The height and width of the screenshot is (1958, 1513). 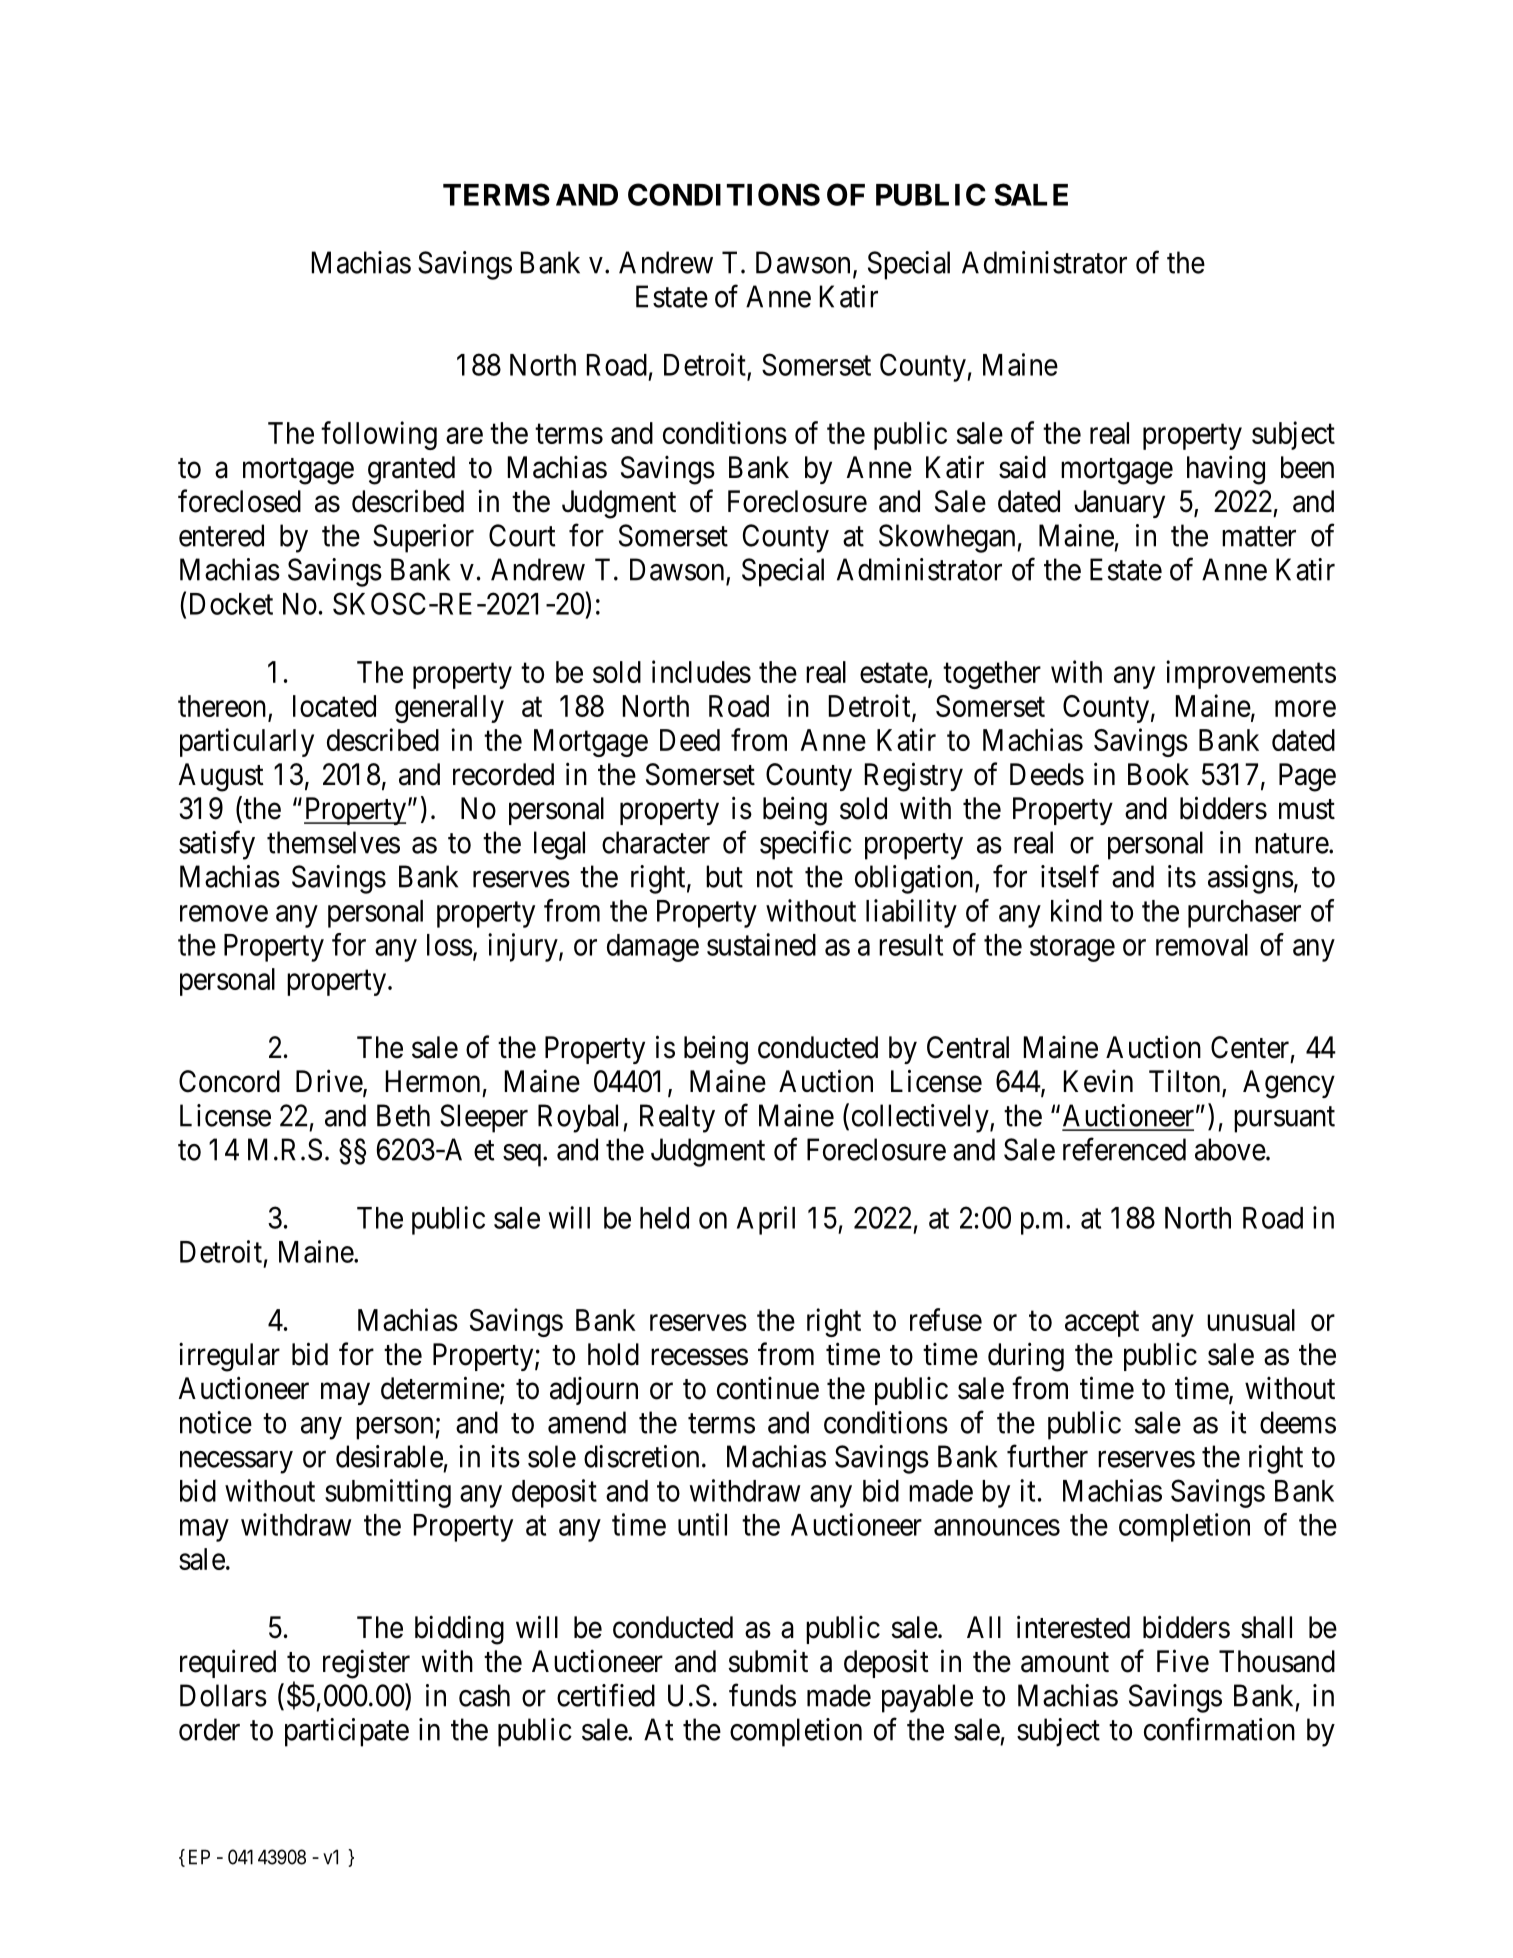 I want to click on certified, so click(x=606, y=1695).
